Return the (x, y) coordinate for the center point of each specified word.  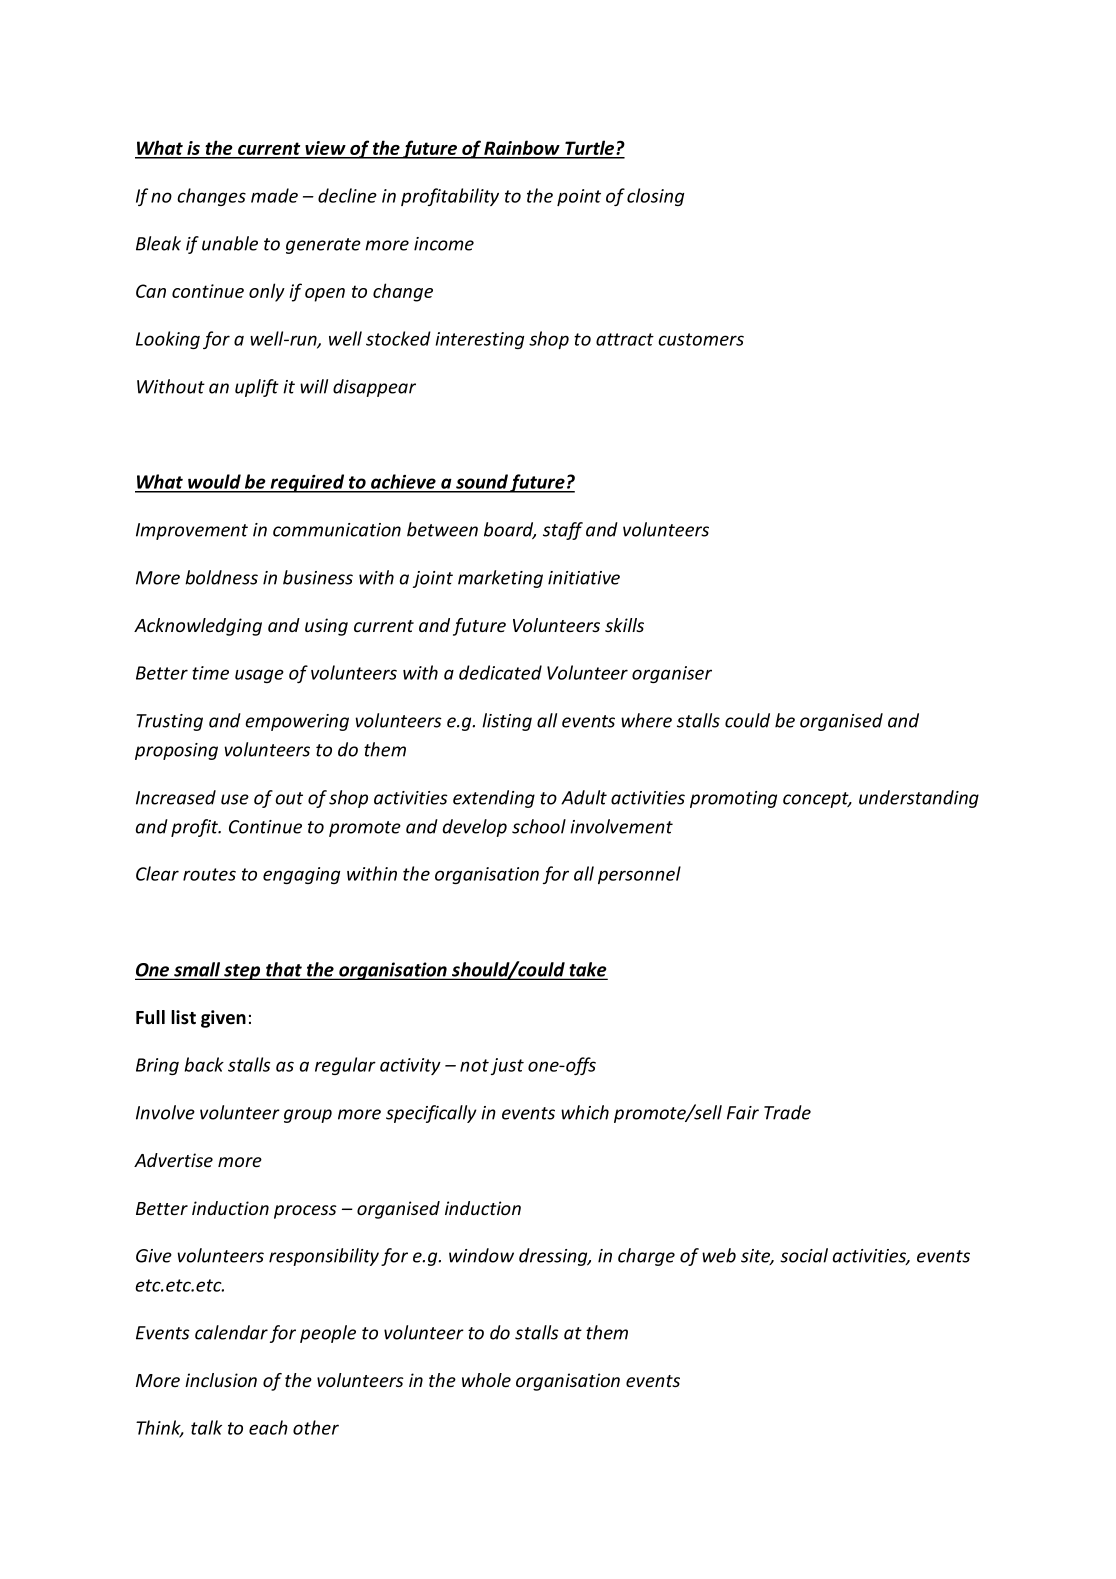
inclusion (221, 1380)
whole (486, 1380)
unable (230, 243)
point (579, 197)
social (804, 1255)
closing (655, 197)
